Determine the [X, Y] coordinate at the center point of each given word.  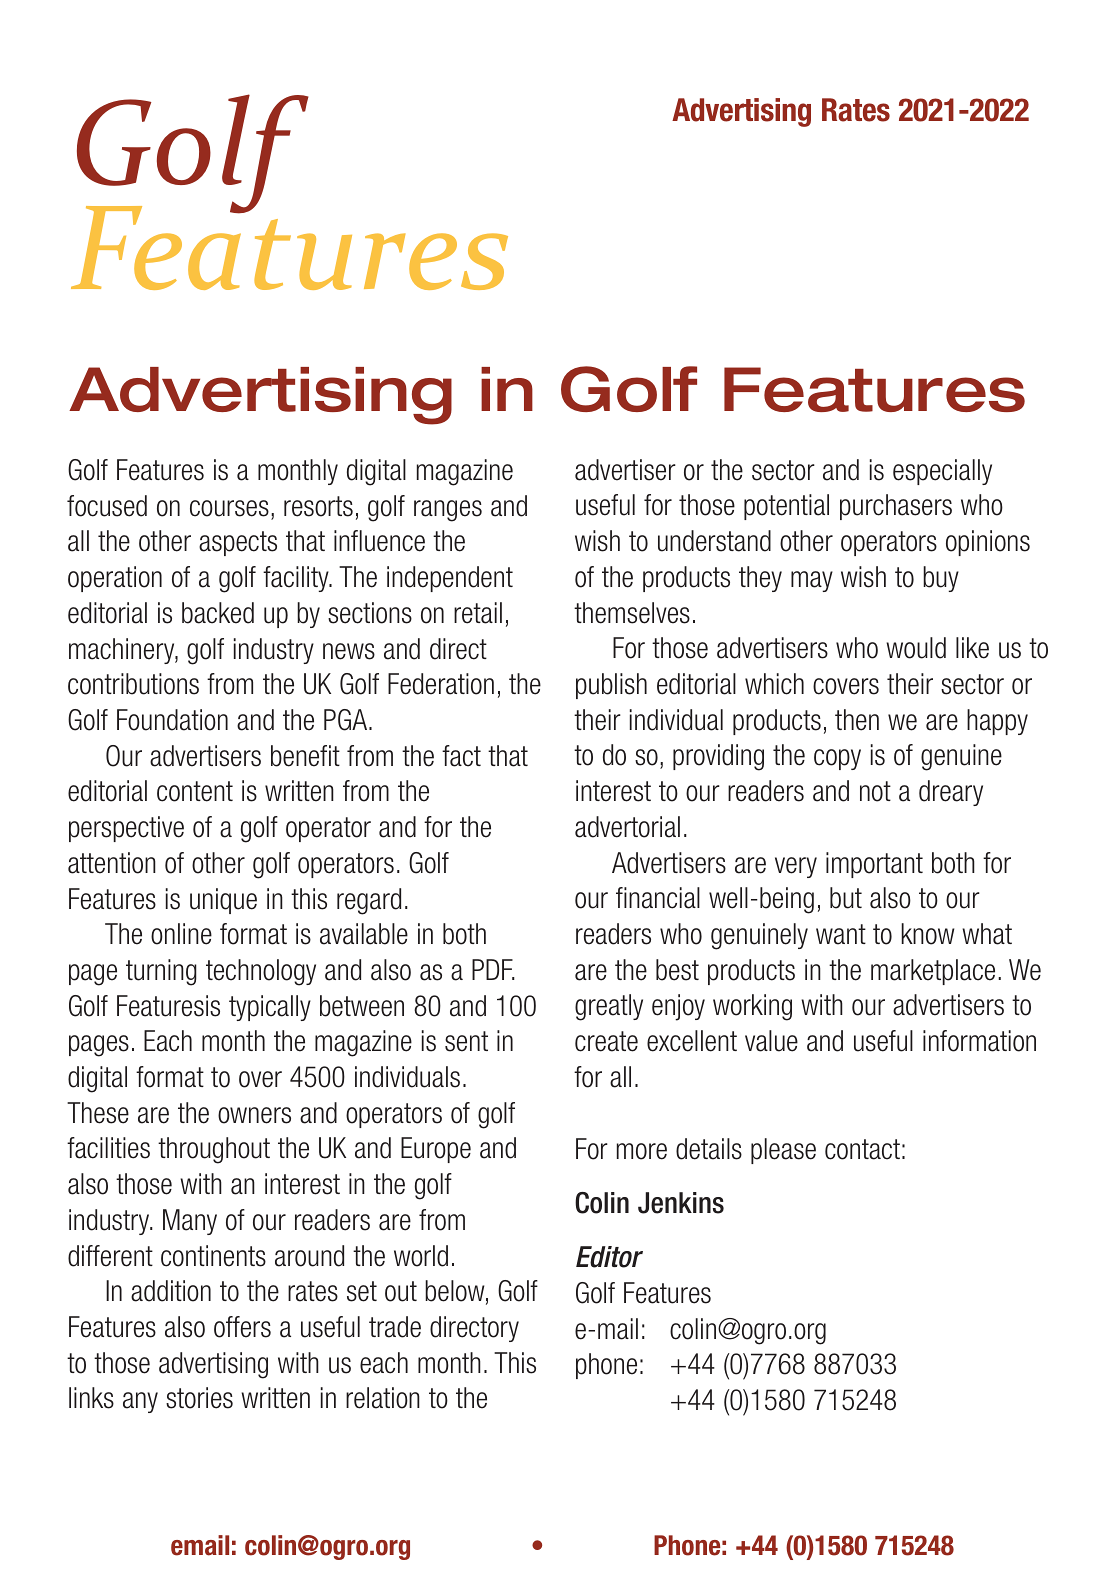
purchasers [896, 507]
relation [383, 1398]
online [181, 934]
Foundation [172, 720]
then [857, 720]
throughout [214, 1150]
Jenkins [681, 1203]
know [928, 934]
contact [862, 1149]
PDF [493, 969]
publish [611, 686]
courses [229, 508]
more [642, 1151]
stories [199, 1398]
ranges [448, 511]
